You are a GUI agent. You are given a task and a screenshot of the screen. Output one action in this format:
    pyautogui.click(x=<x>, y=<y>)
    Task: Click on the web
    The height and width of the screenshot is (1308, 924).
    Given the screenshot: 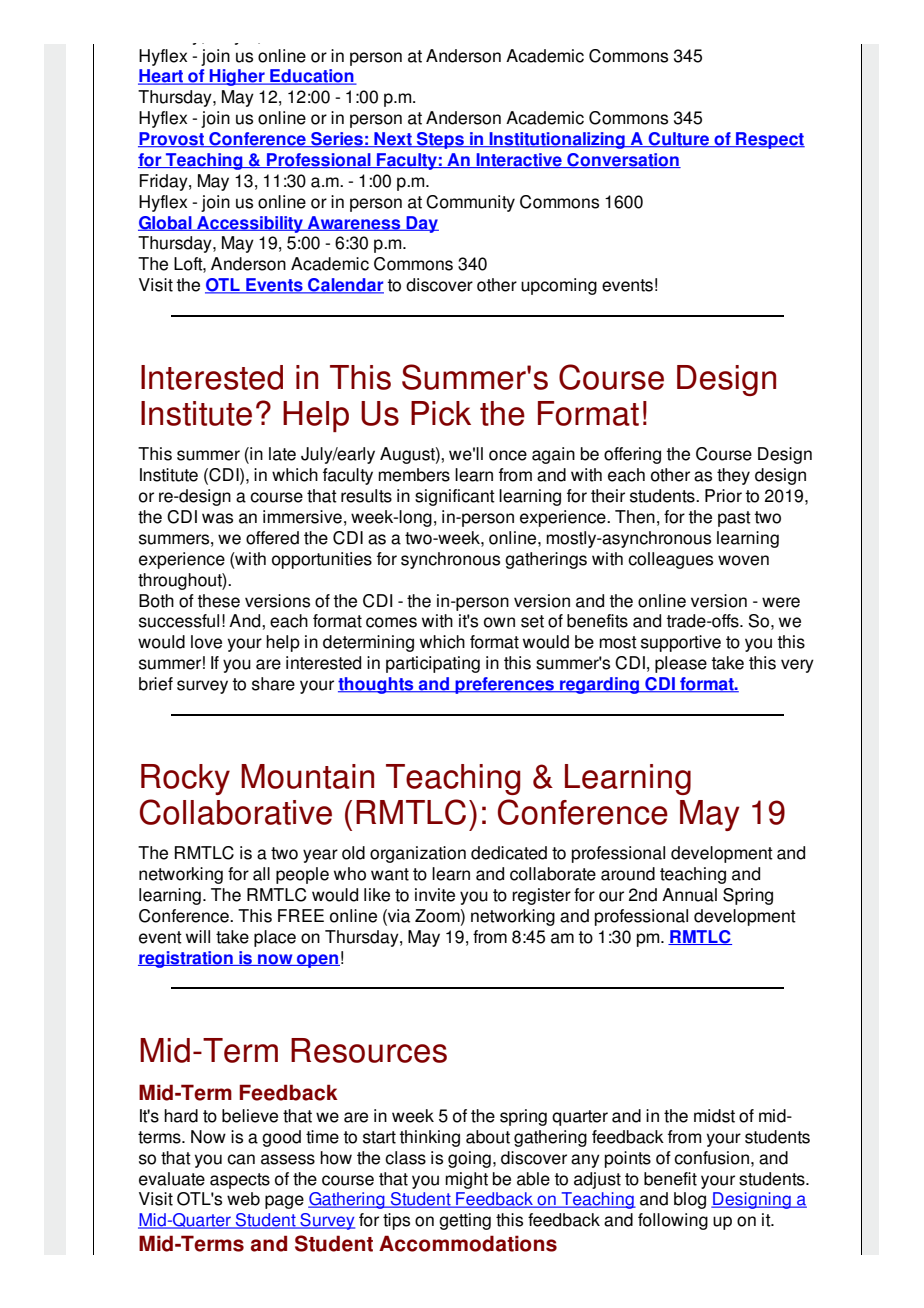 What is the action you would take?
    pyautogui.click(x=243, y=1199)
